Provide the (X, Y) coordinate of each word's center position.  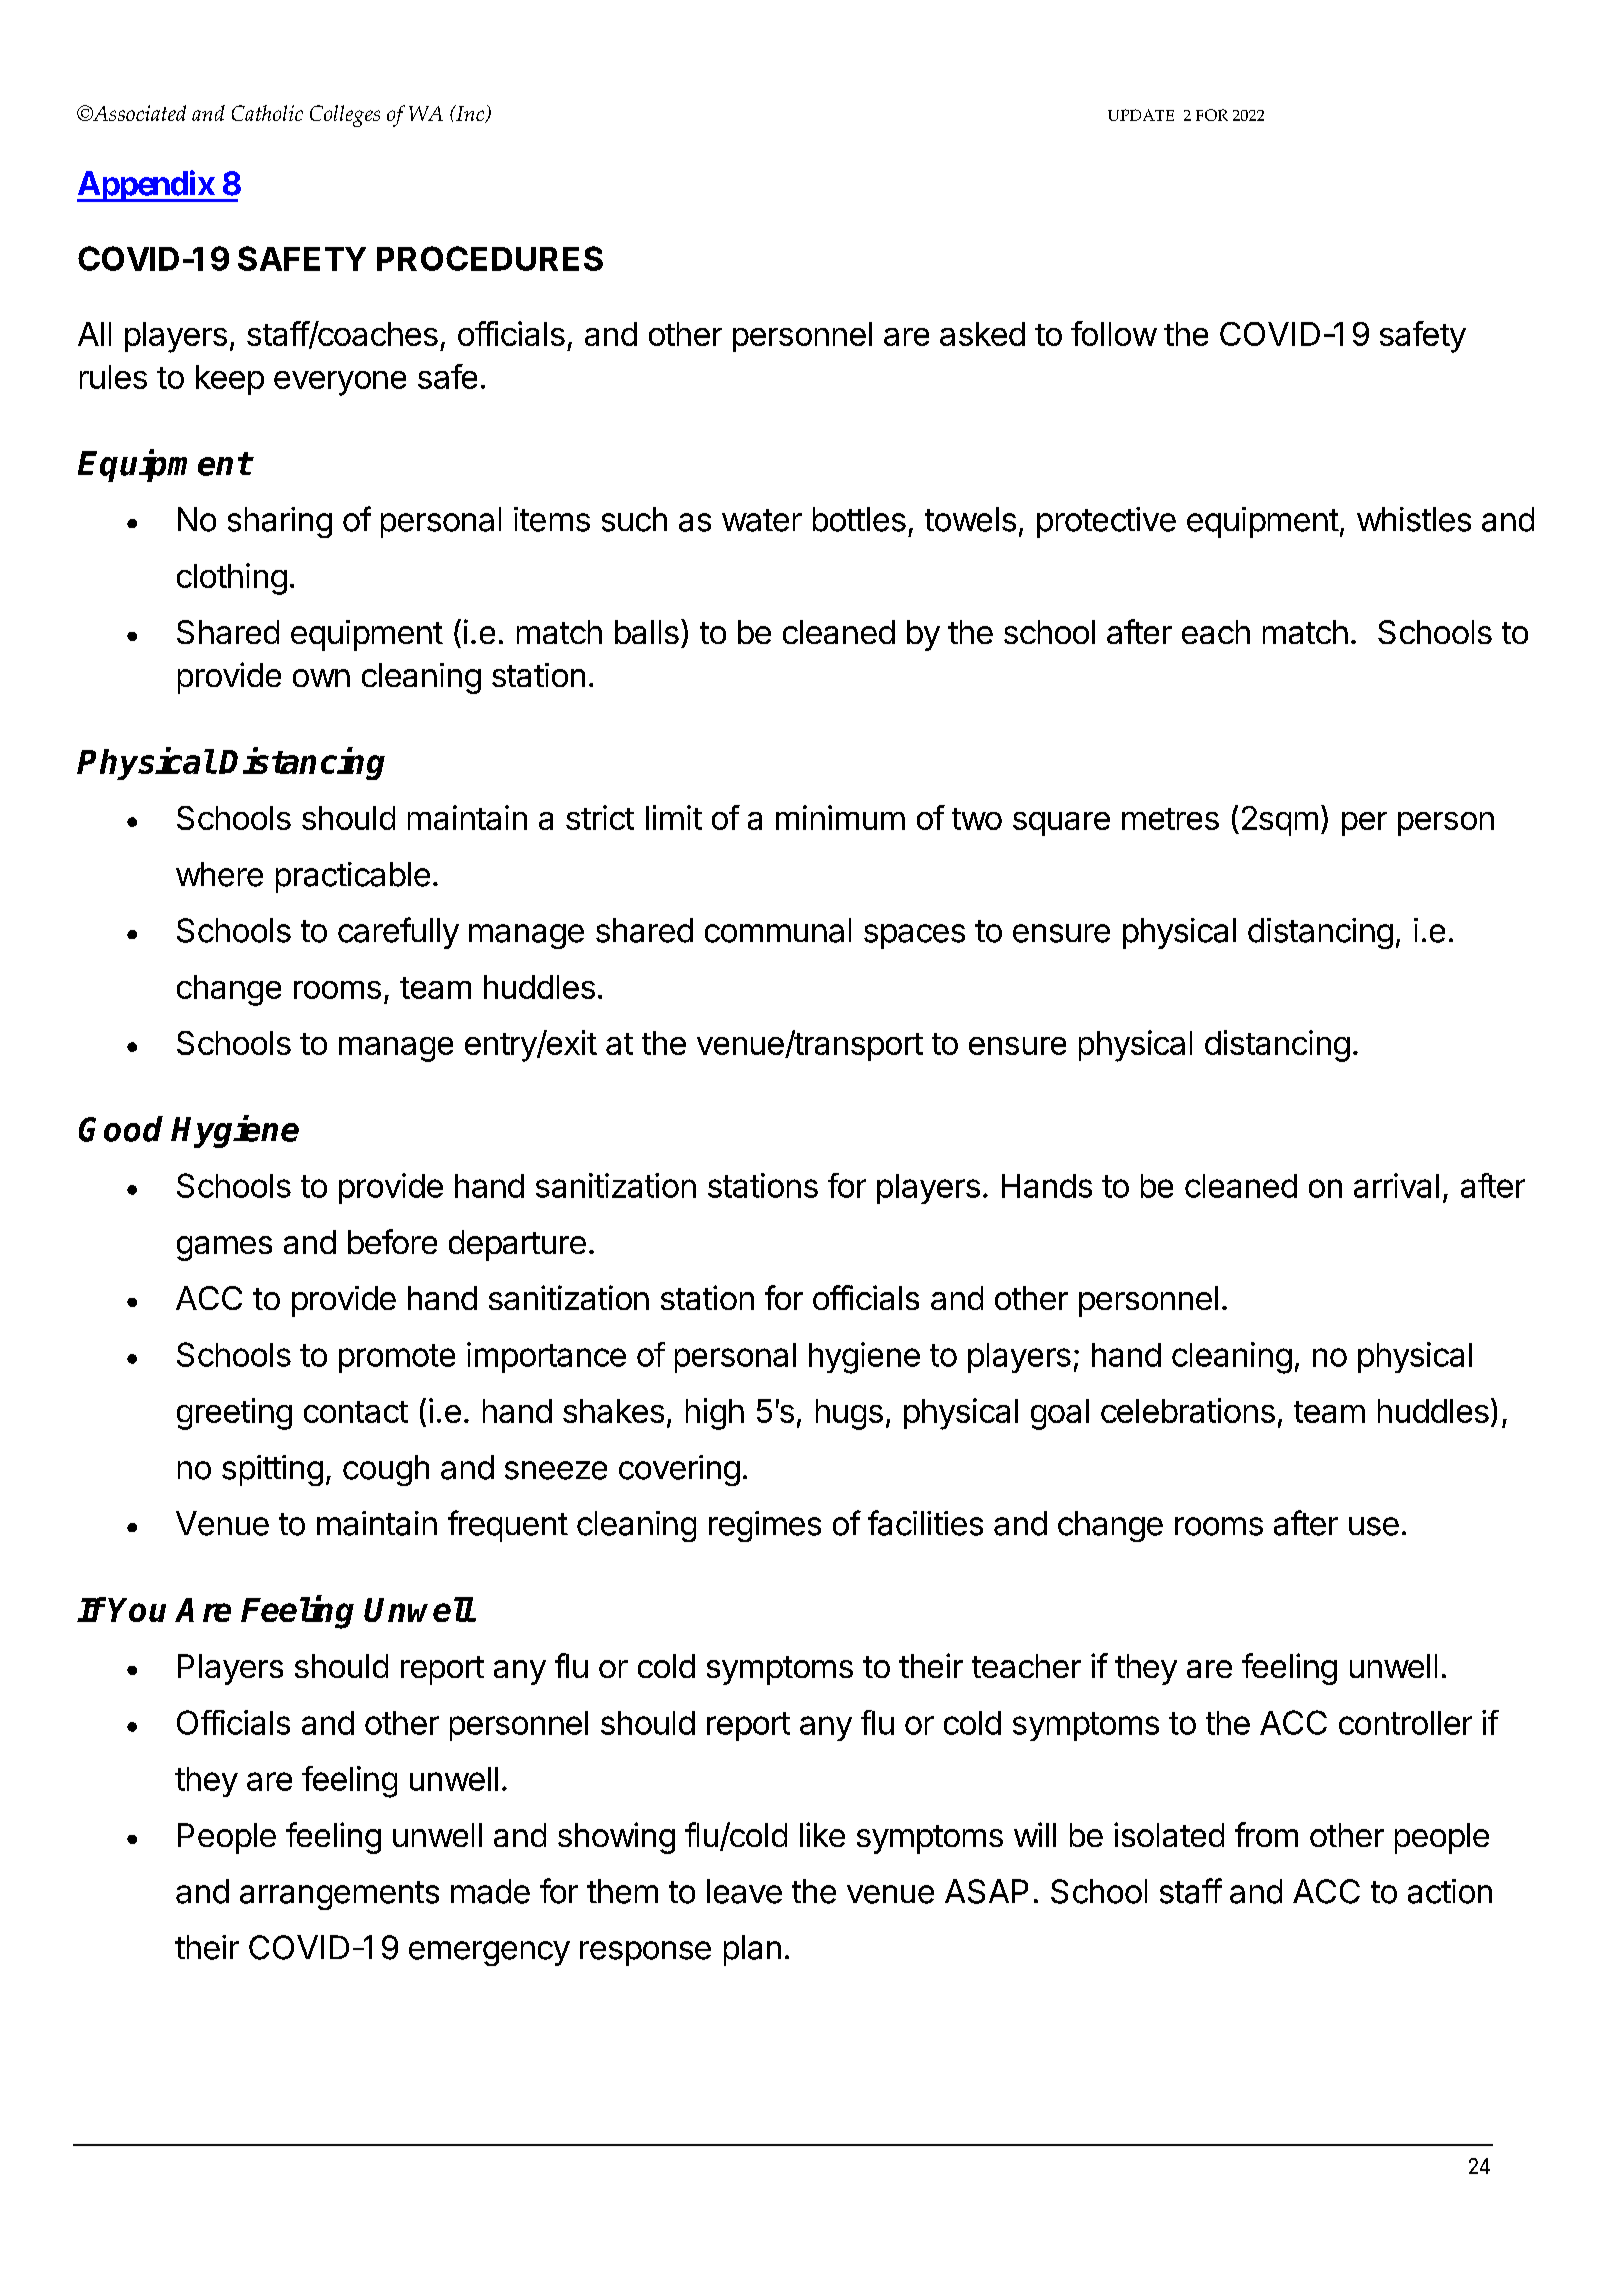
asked (982, 334)
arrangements (339, 1895)
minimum (840, 817)
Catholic (267, 113)
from (1266, 1834)
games (224, 1248)
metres (1170, 819)
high (715, 1414)
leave (744, 1891)
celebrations (1188, 1410)
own (321, 678)
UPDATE (1141, 115)
